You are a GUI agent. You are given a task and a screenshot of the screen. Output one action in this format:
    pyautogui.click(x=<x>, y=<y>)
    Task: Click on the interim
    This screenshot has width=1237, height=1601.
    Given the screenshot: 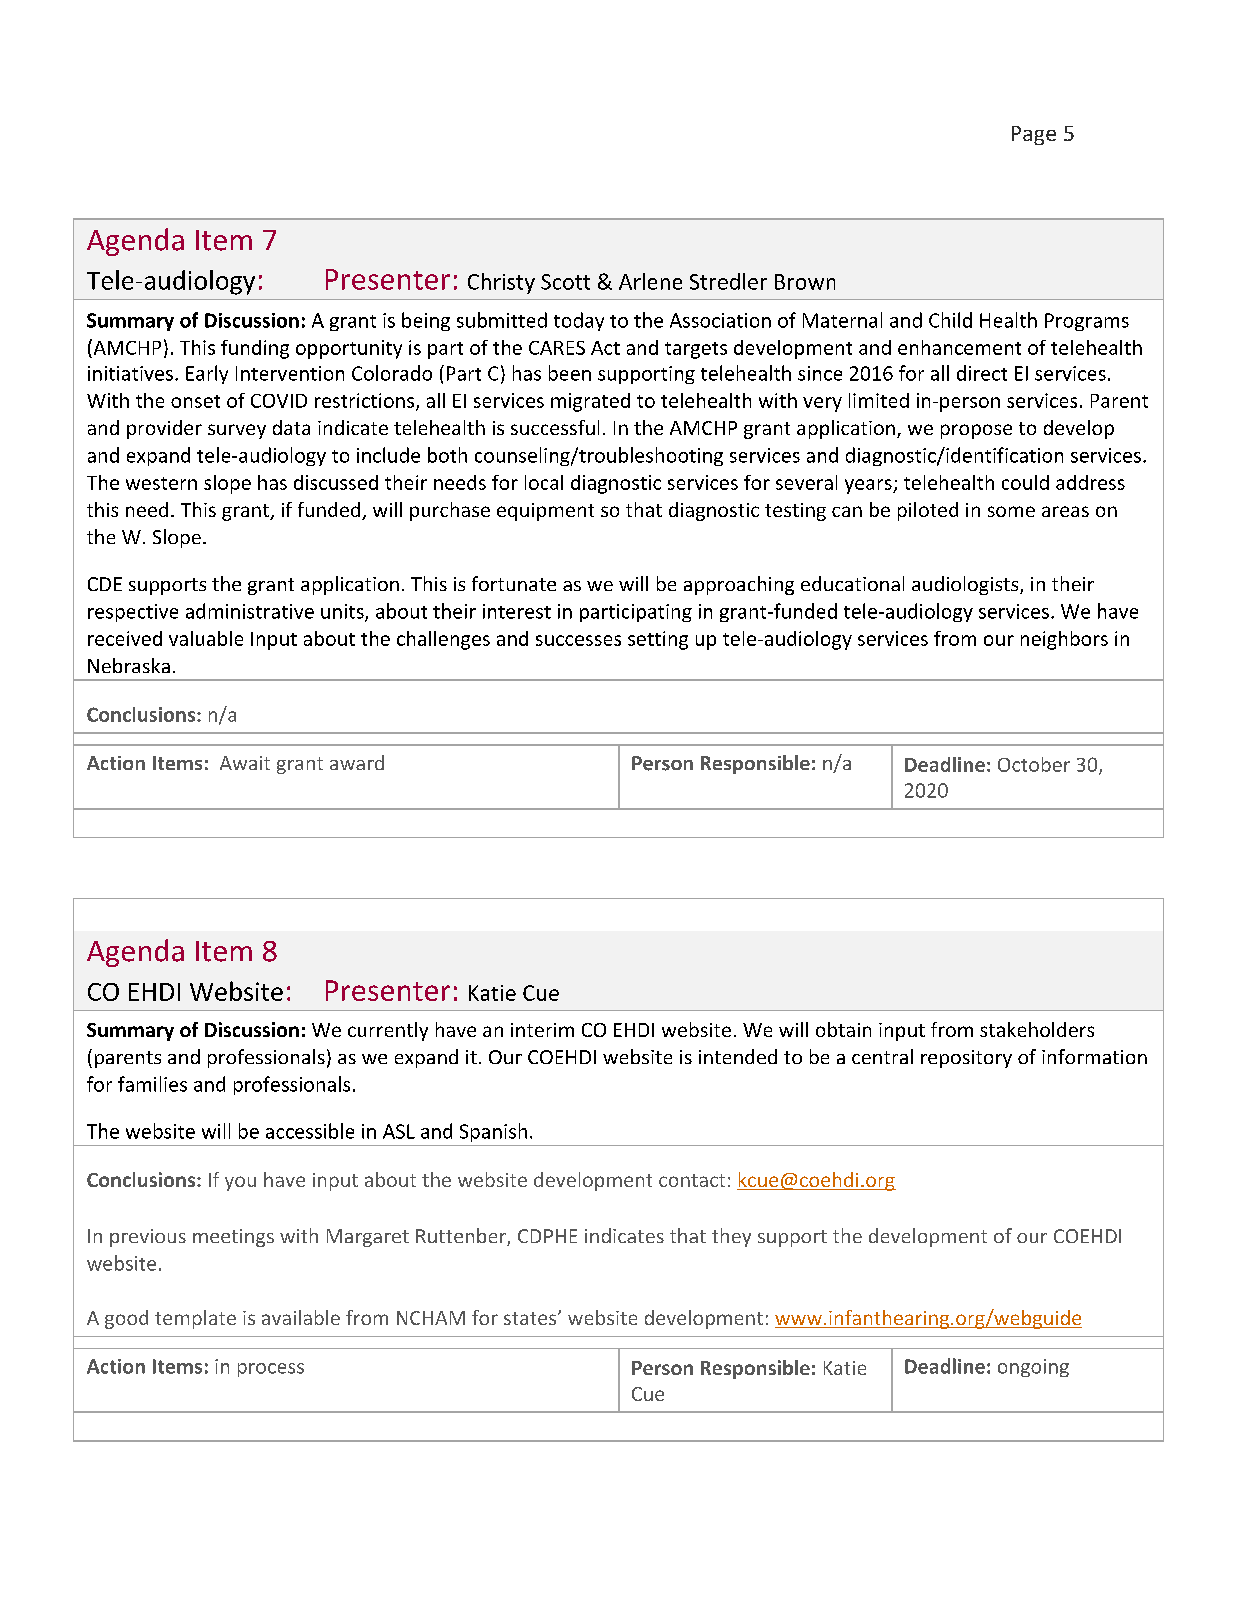 What is the action you would take?
    pyautogui.click(x=542, y=1030)
